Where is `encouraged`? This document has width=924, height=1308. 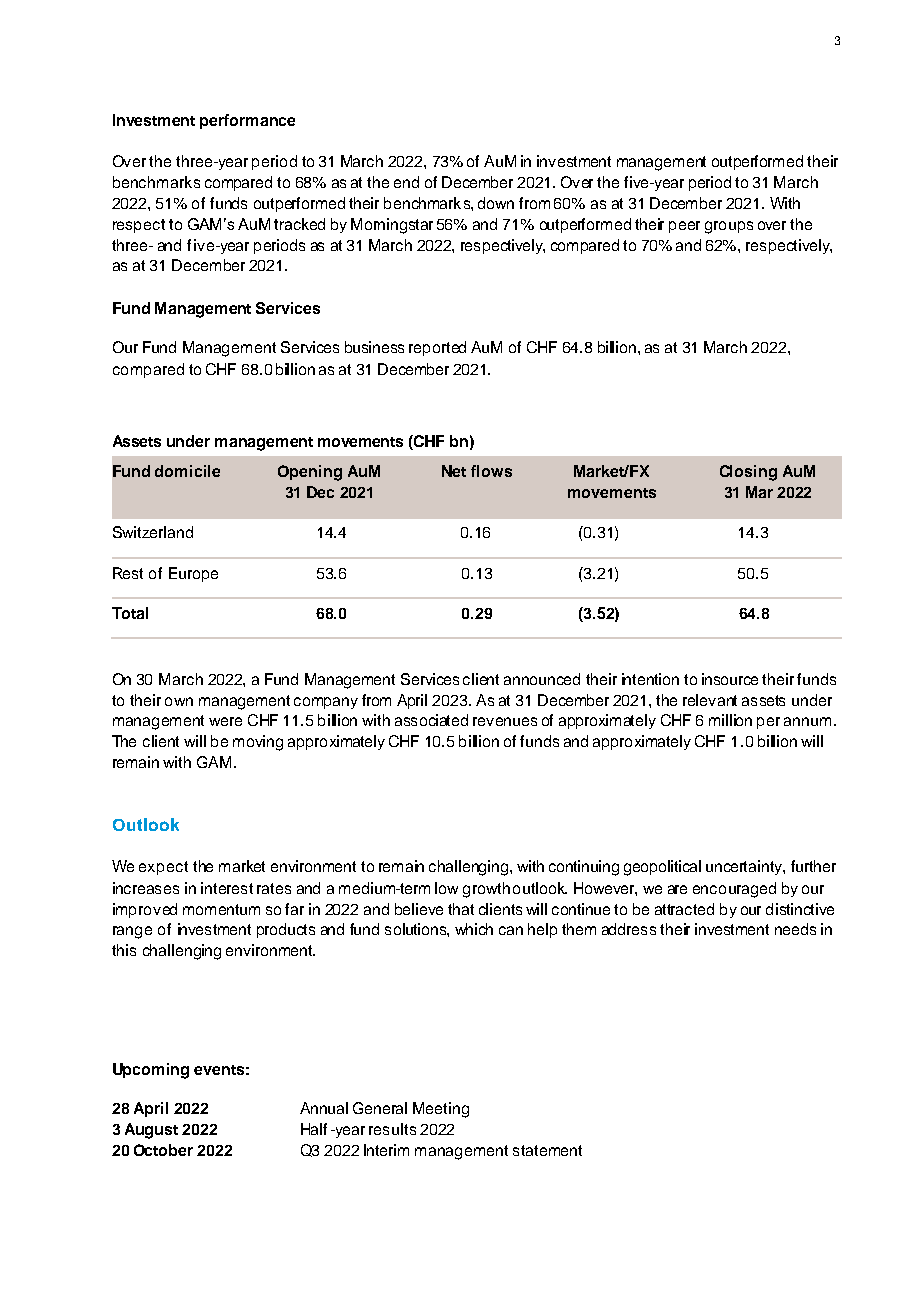 encouraged is located at coordinates (734, 890).
